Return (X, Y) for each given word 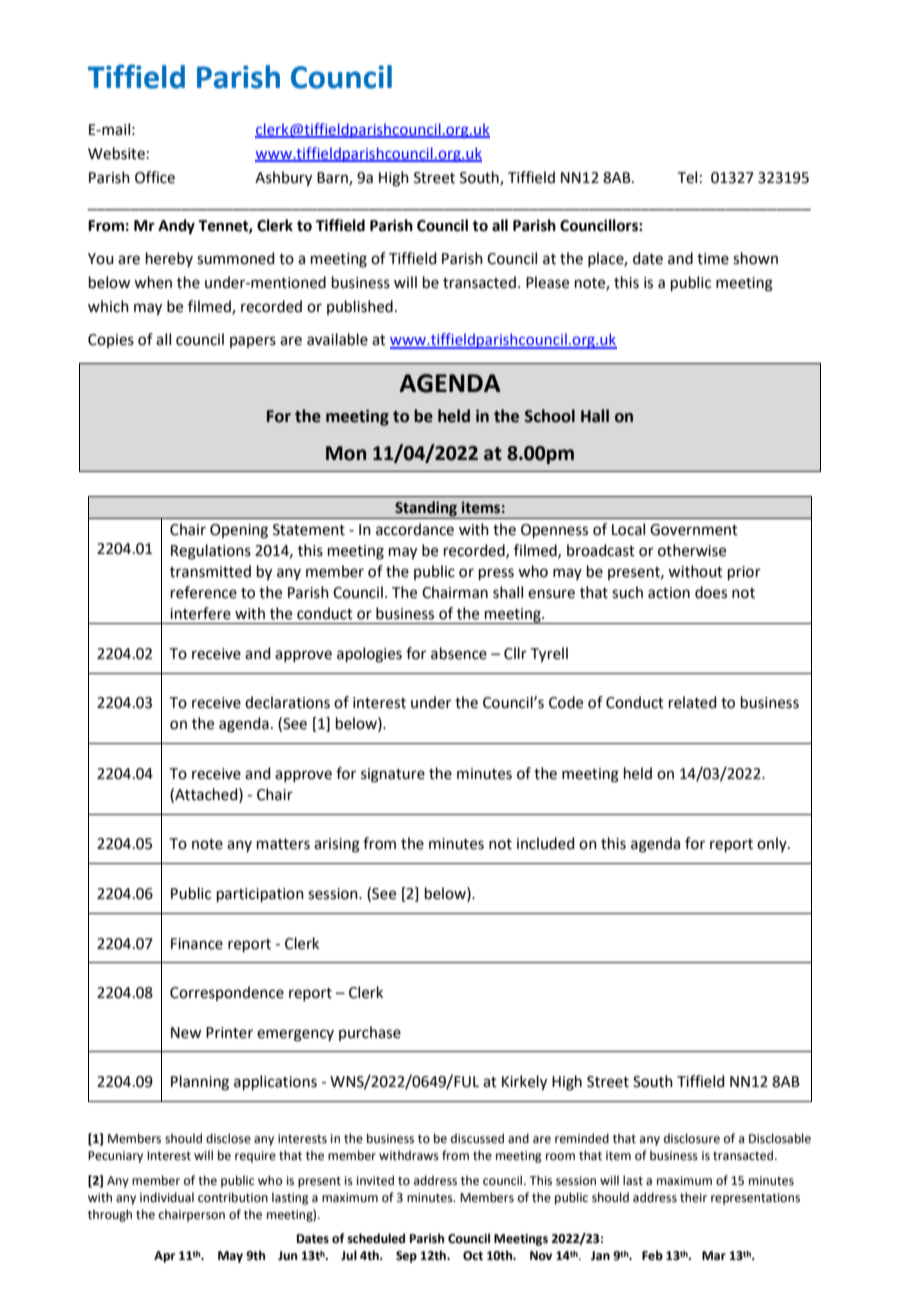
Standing (426, 510)
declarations (287, 702)
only (773, 844)
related (693, 702)
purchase (370, 1033)
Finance (197, 944)
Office (155, 177)
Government (694, 530)
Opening (239, 531)
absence (459, 653)
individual (167, 1197)
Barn (333, 178)
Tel (687, 177)
